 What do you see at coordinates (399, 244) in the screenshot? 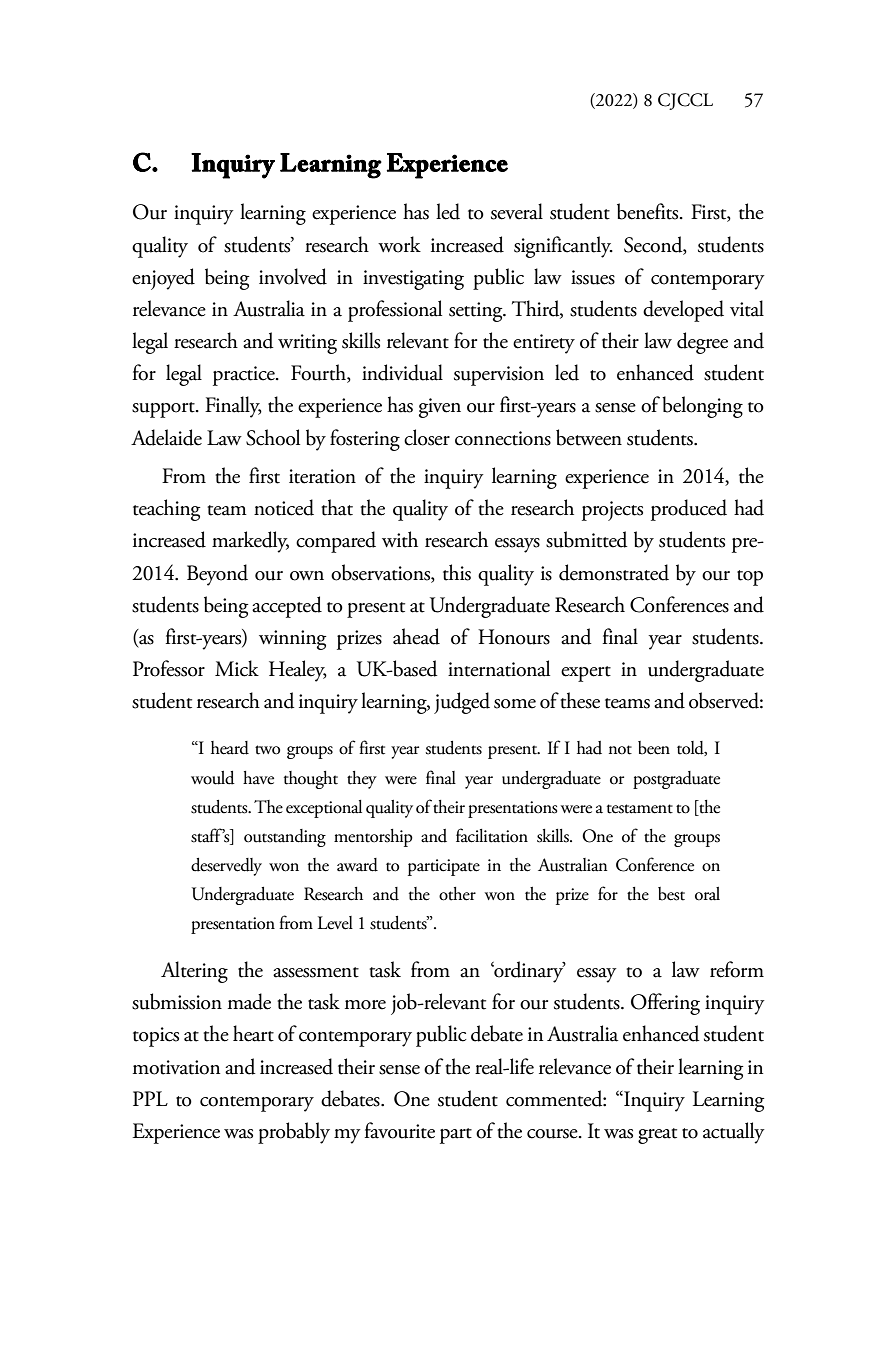
I see `work` at bounding box center [399, 244].
